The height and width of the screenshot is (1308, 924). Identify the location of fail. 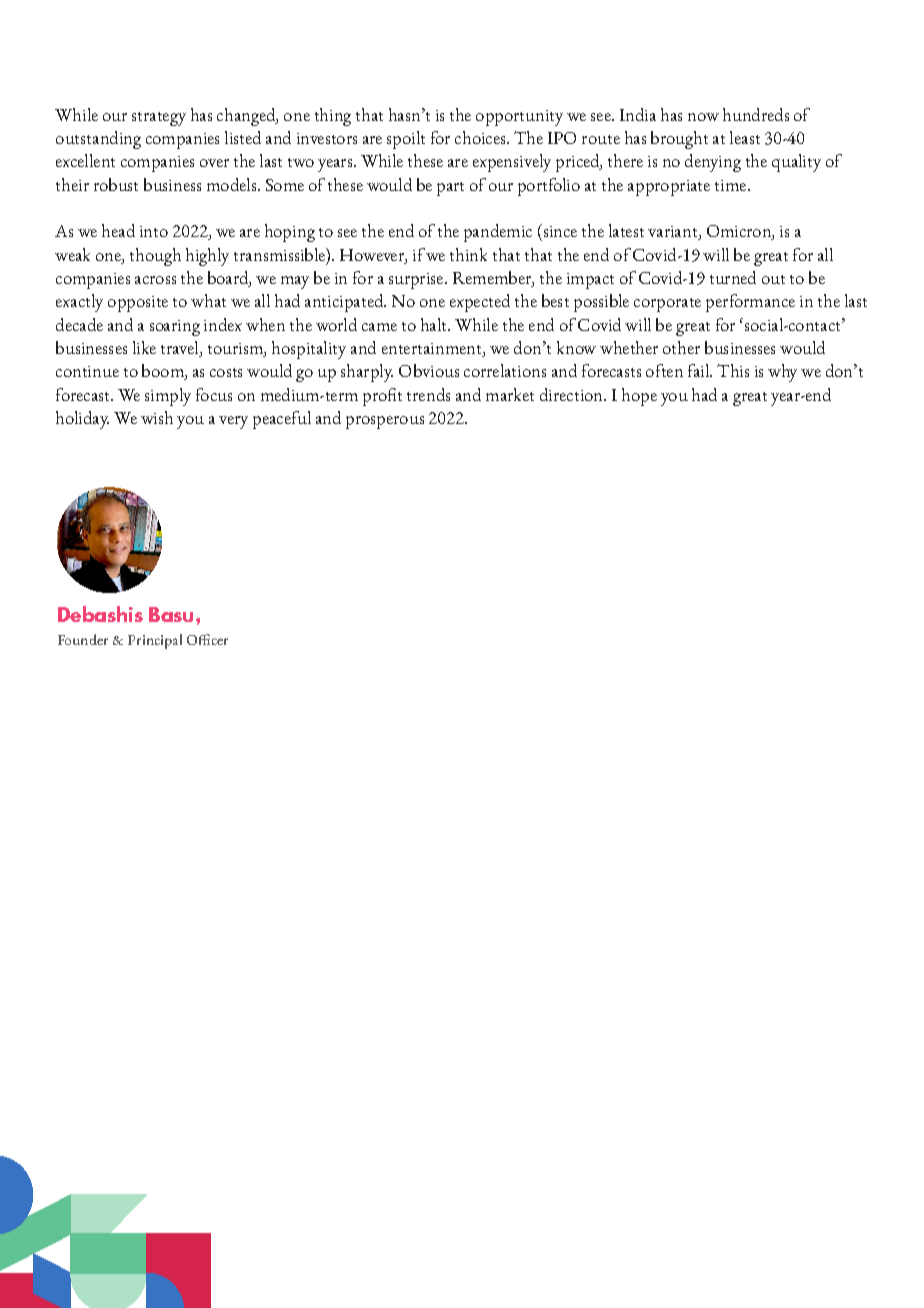
(700, 370).
